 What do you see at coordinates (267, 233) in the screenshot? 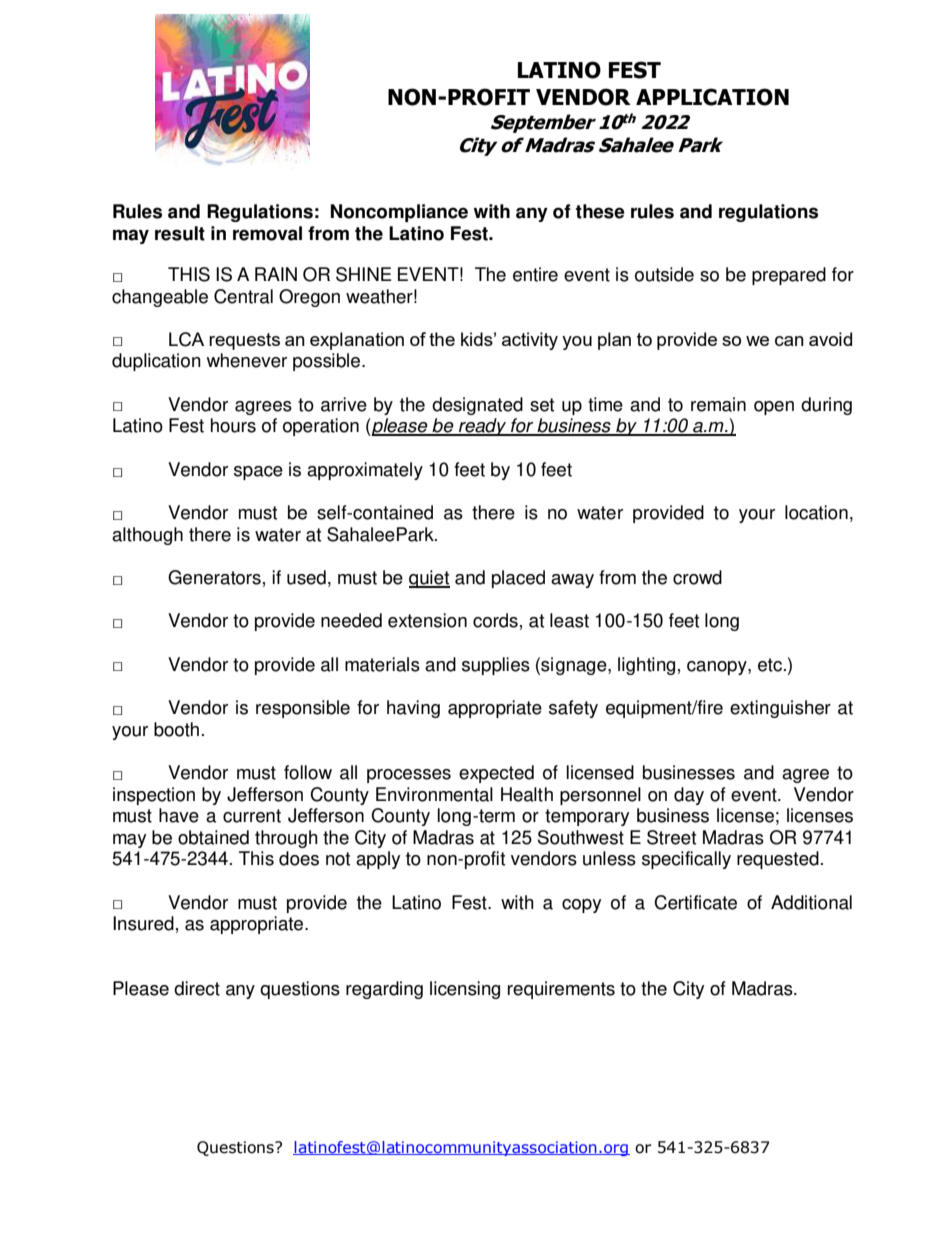
I see `removal` at bounding box center [267, 233].
